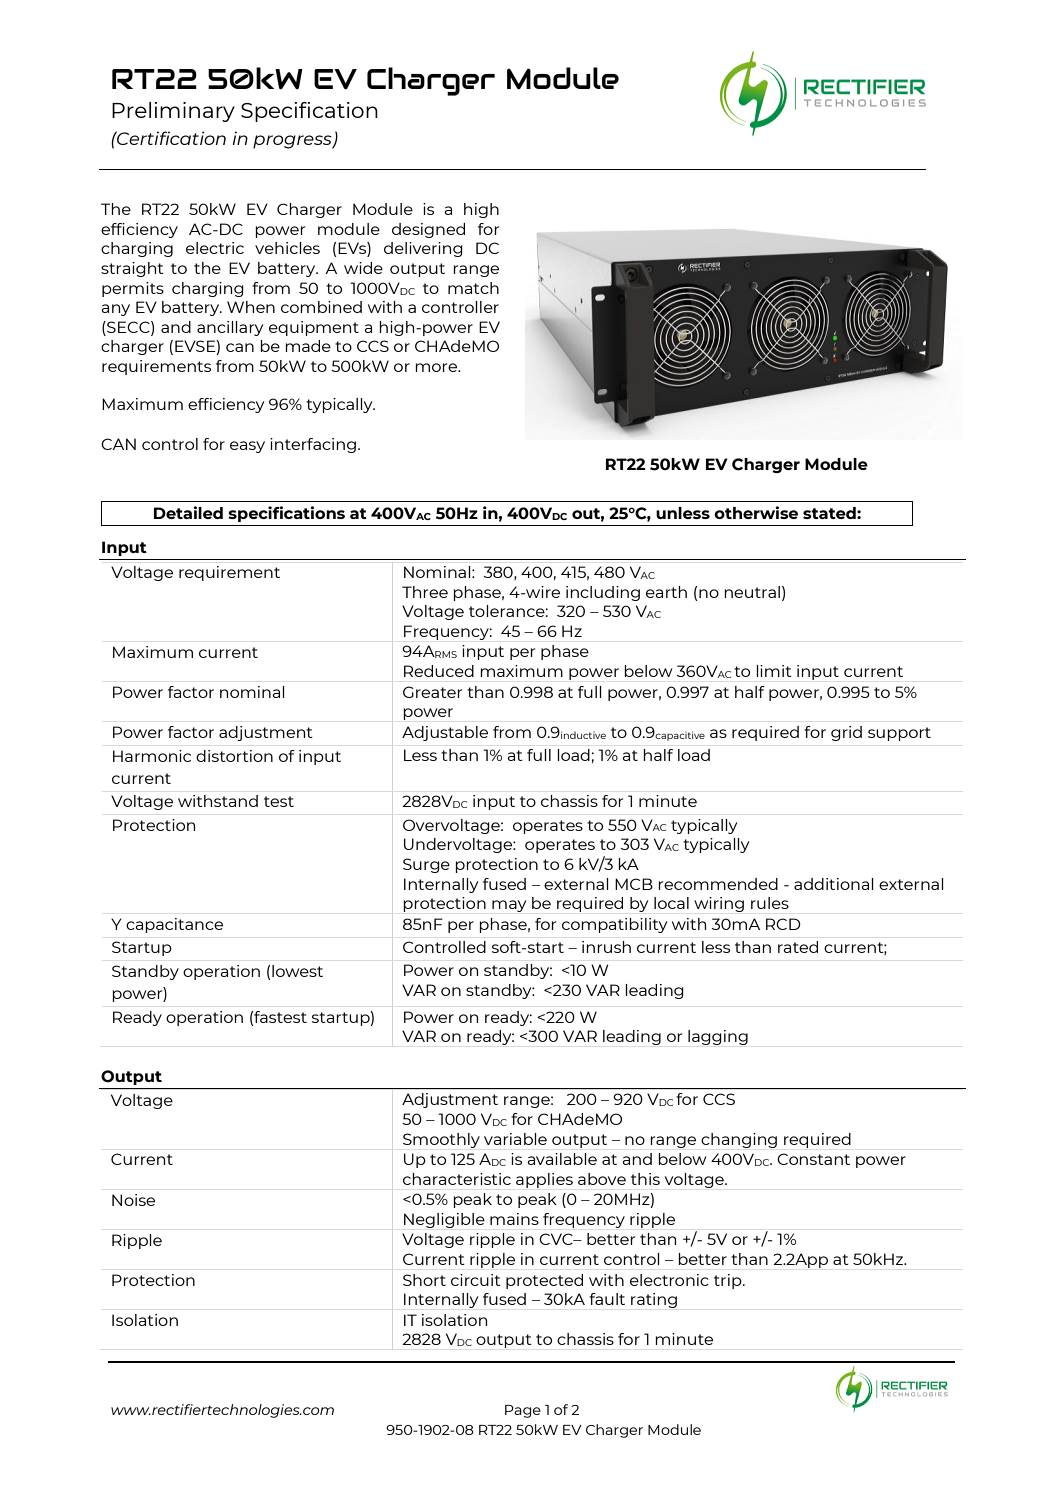 This screenshot has height=1505, width=1064. Describe the element at coordinates (445, 733) in the screenshot. I see `Adjustable` at that location.
